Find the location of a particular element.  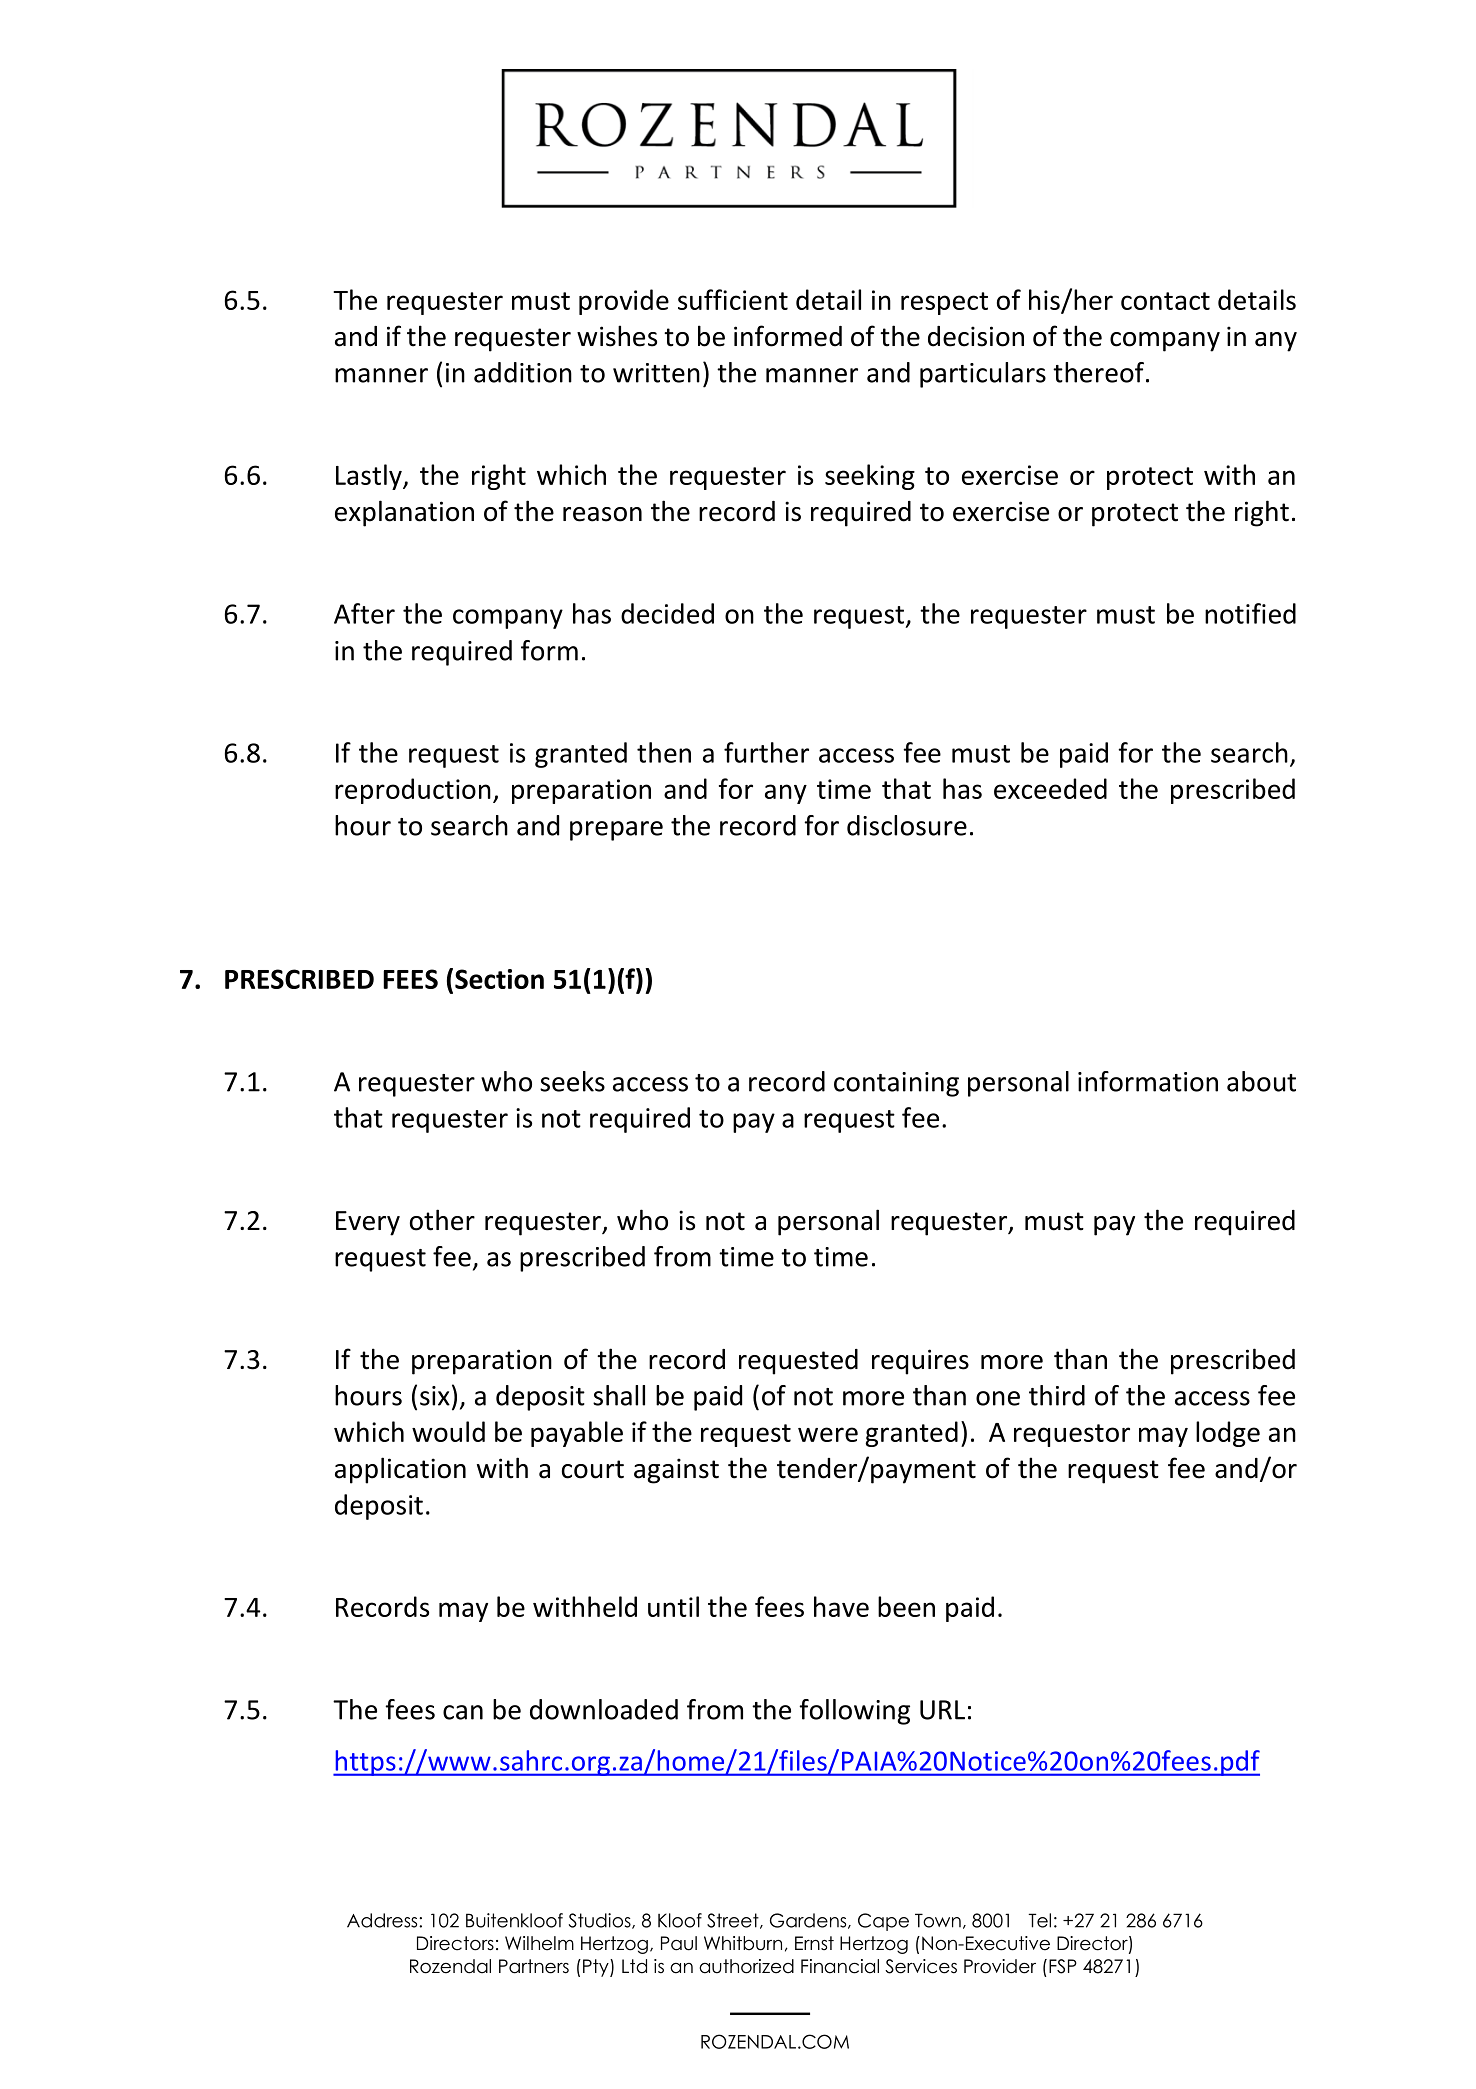

other is located at coordinates (442, 1220).
